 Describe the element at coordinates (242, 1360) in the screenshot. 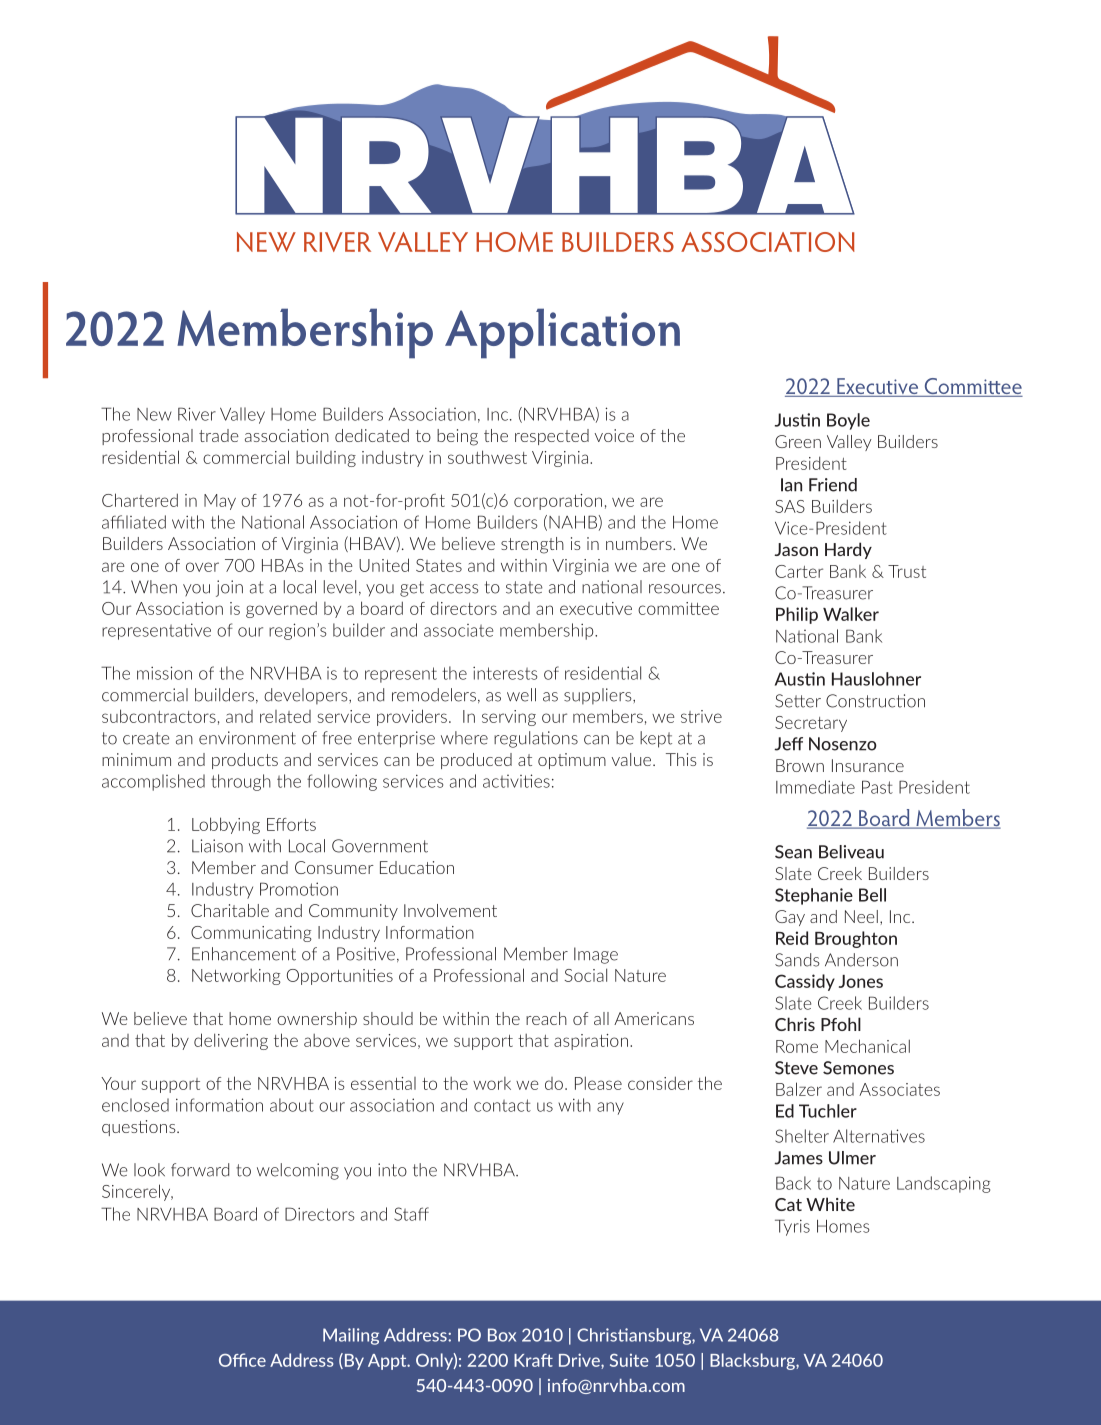

I see `Office` at that location.
